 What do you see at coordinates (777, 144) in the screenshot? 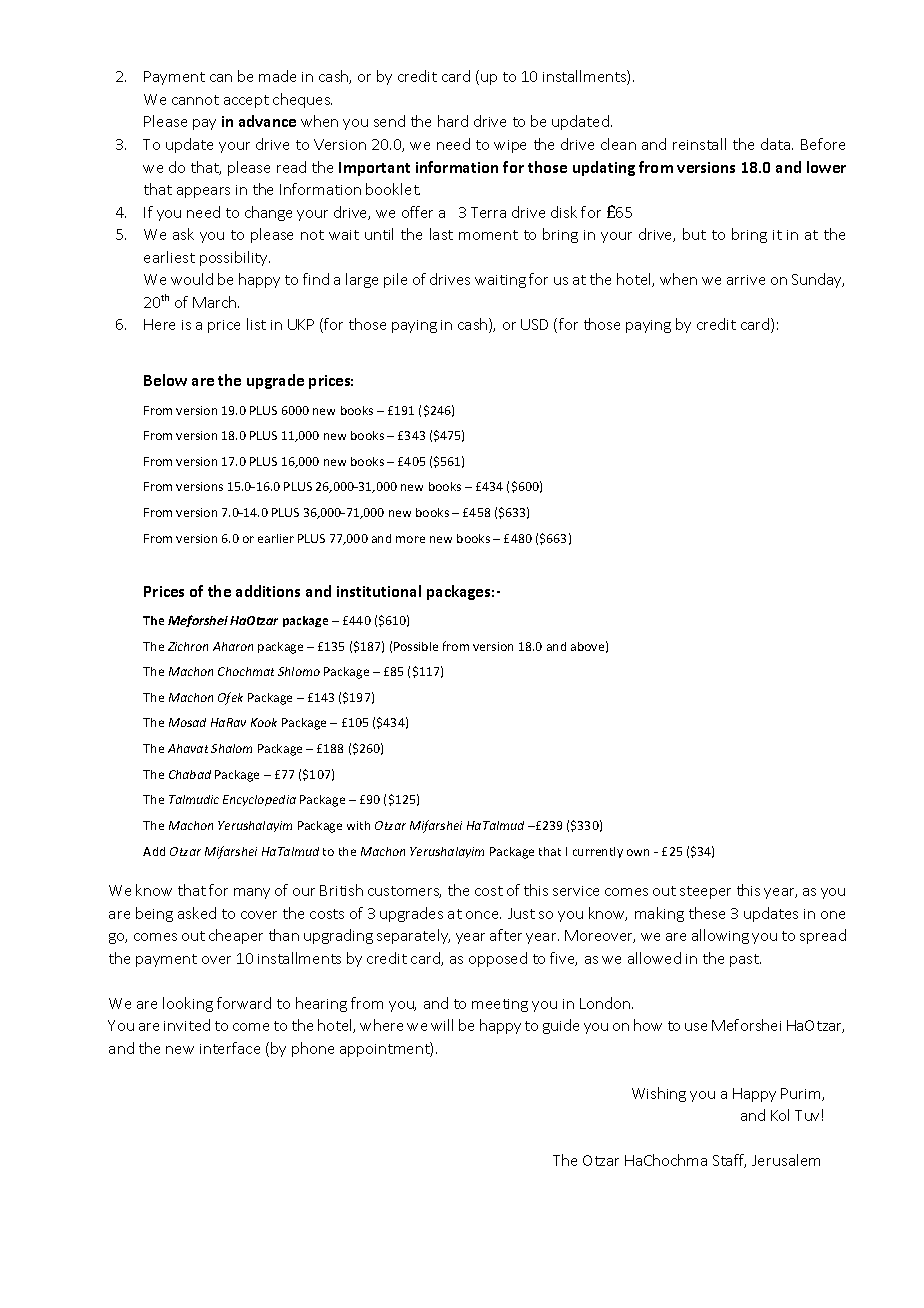
I see `data` at bounding box center [777, 144].
